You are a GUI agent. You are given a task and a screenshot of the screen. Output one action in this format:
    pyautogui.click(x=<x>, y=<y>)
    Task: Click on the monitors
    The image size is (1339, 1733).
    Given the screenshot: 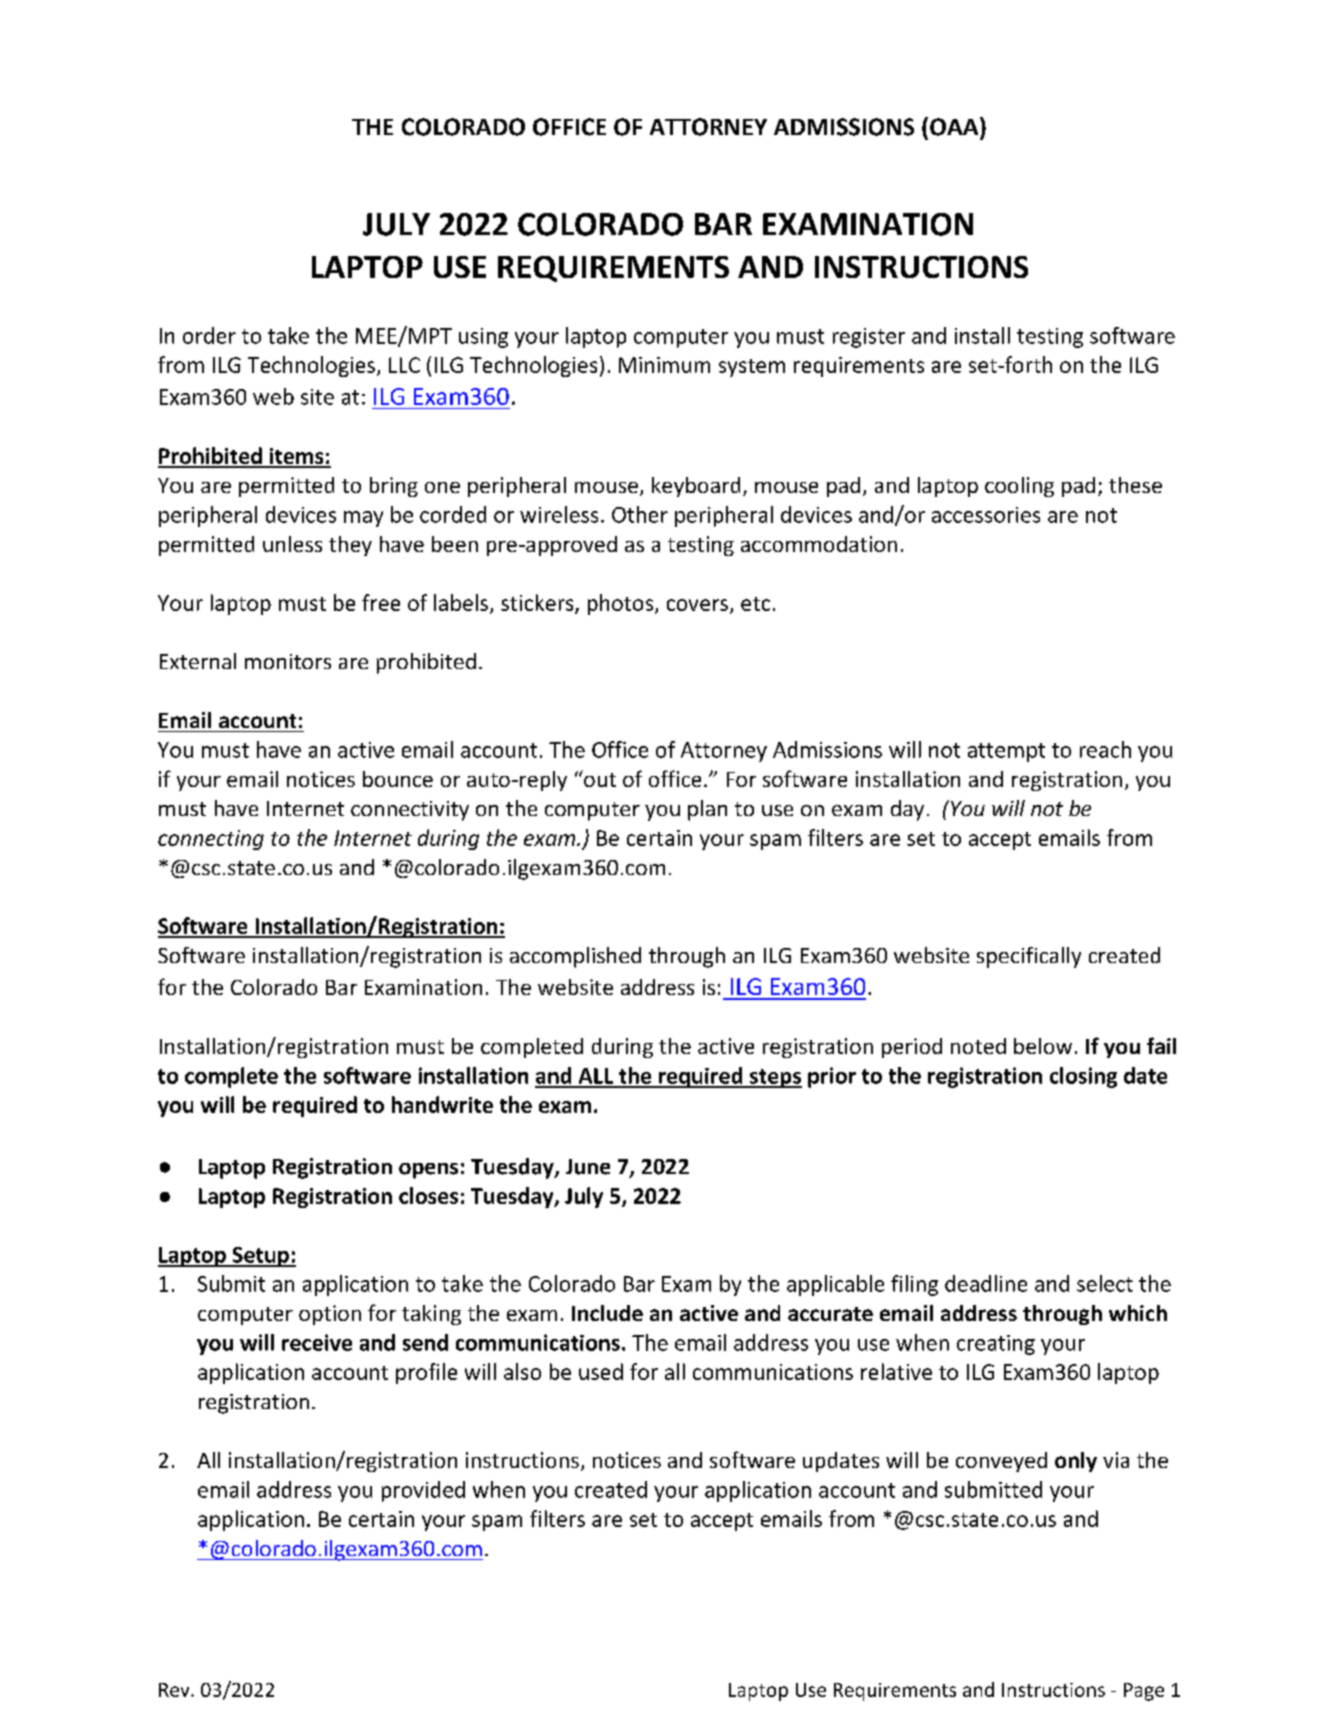 What is the action you would take?
    pyautogui.click(x=288, y=661)
